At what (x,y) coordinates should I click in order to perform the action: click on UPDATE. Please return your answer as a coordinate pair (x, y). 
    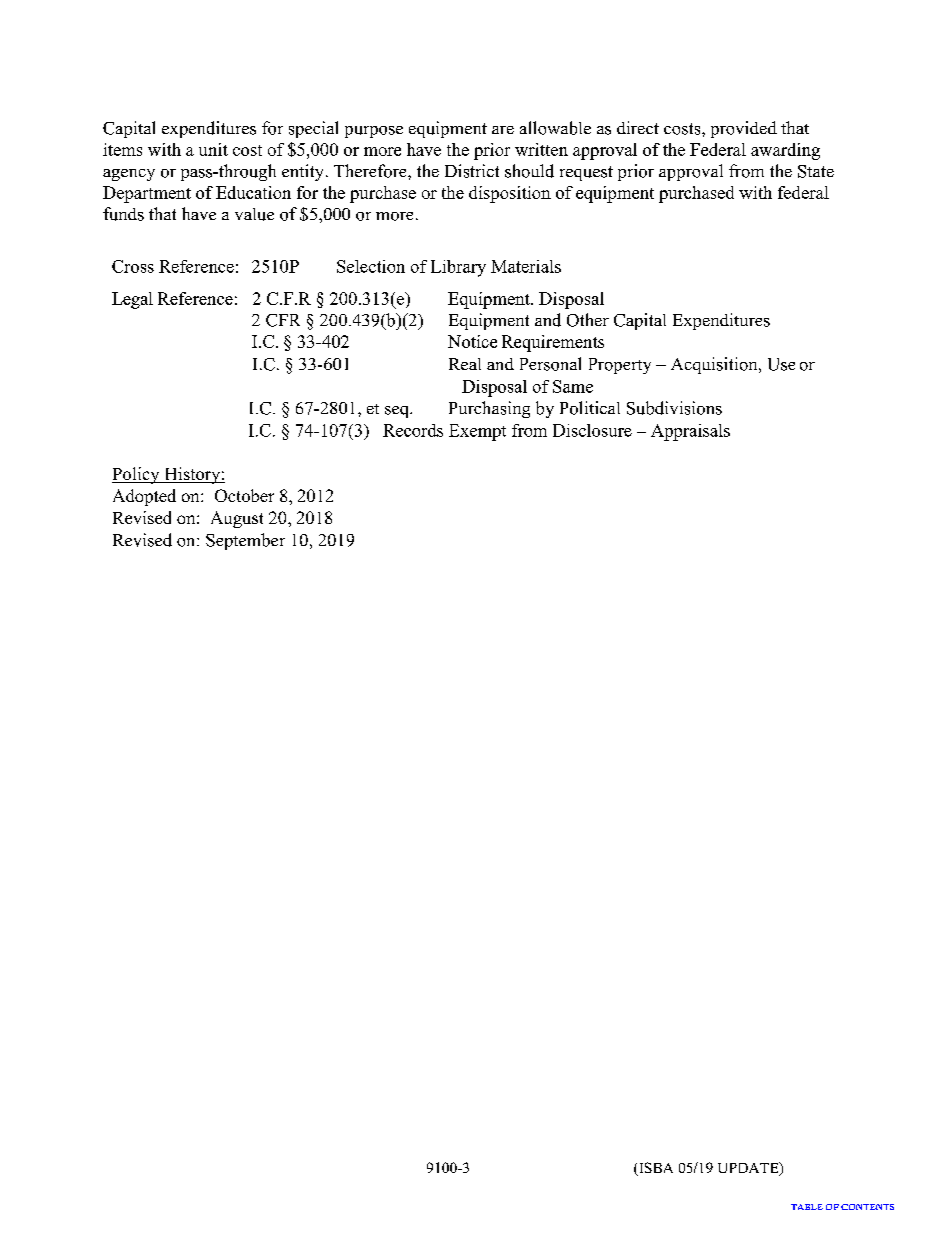
    Looking at the image, I should click on (749, 1169).
